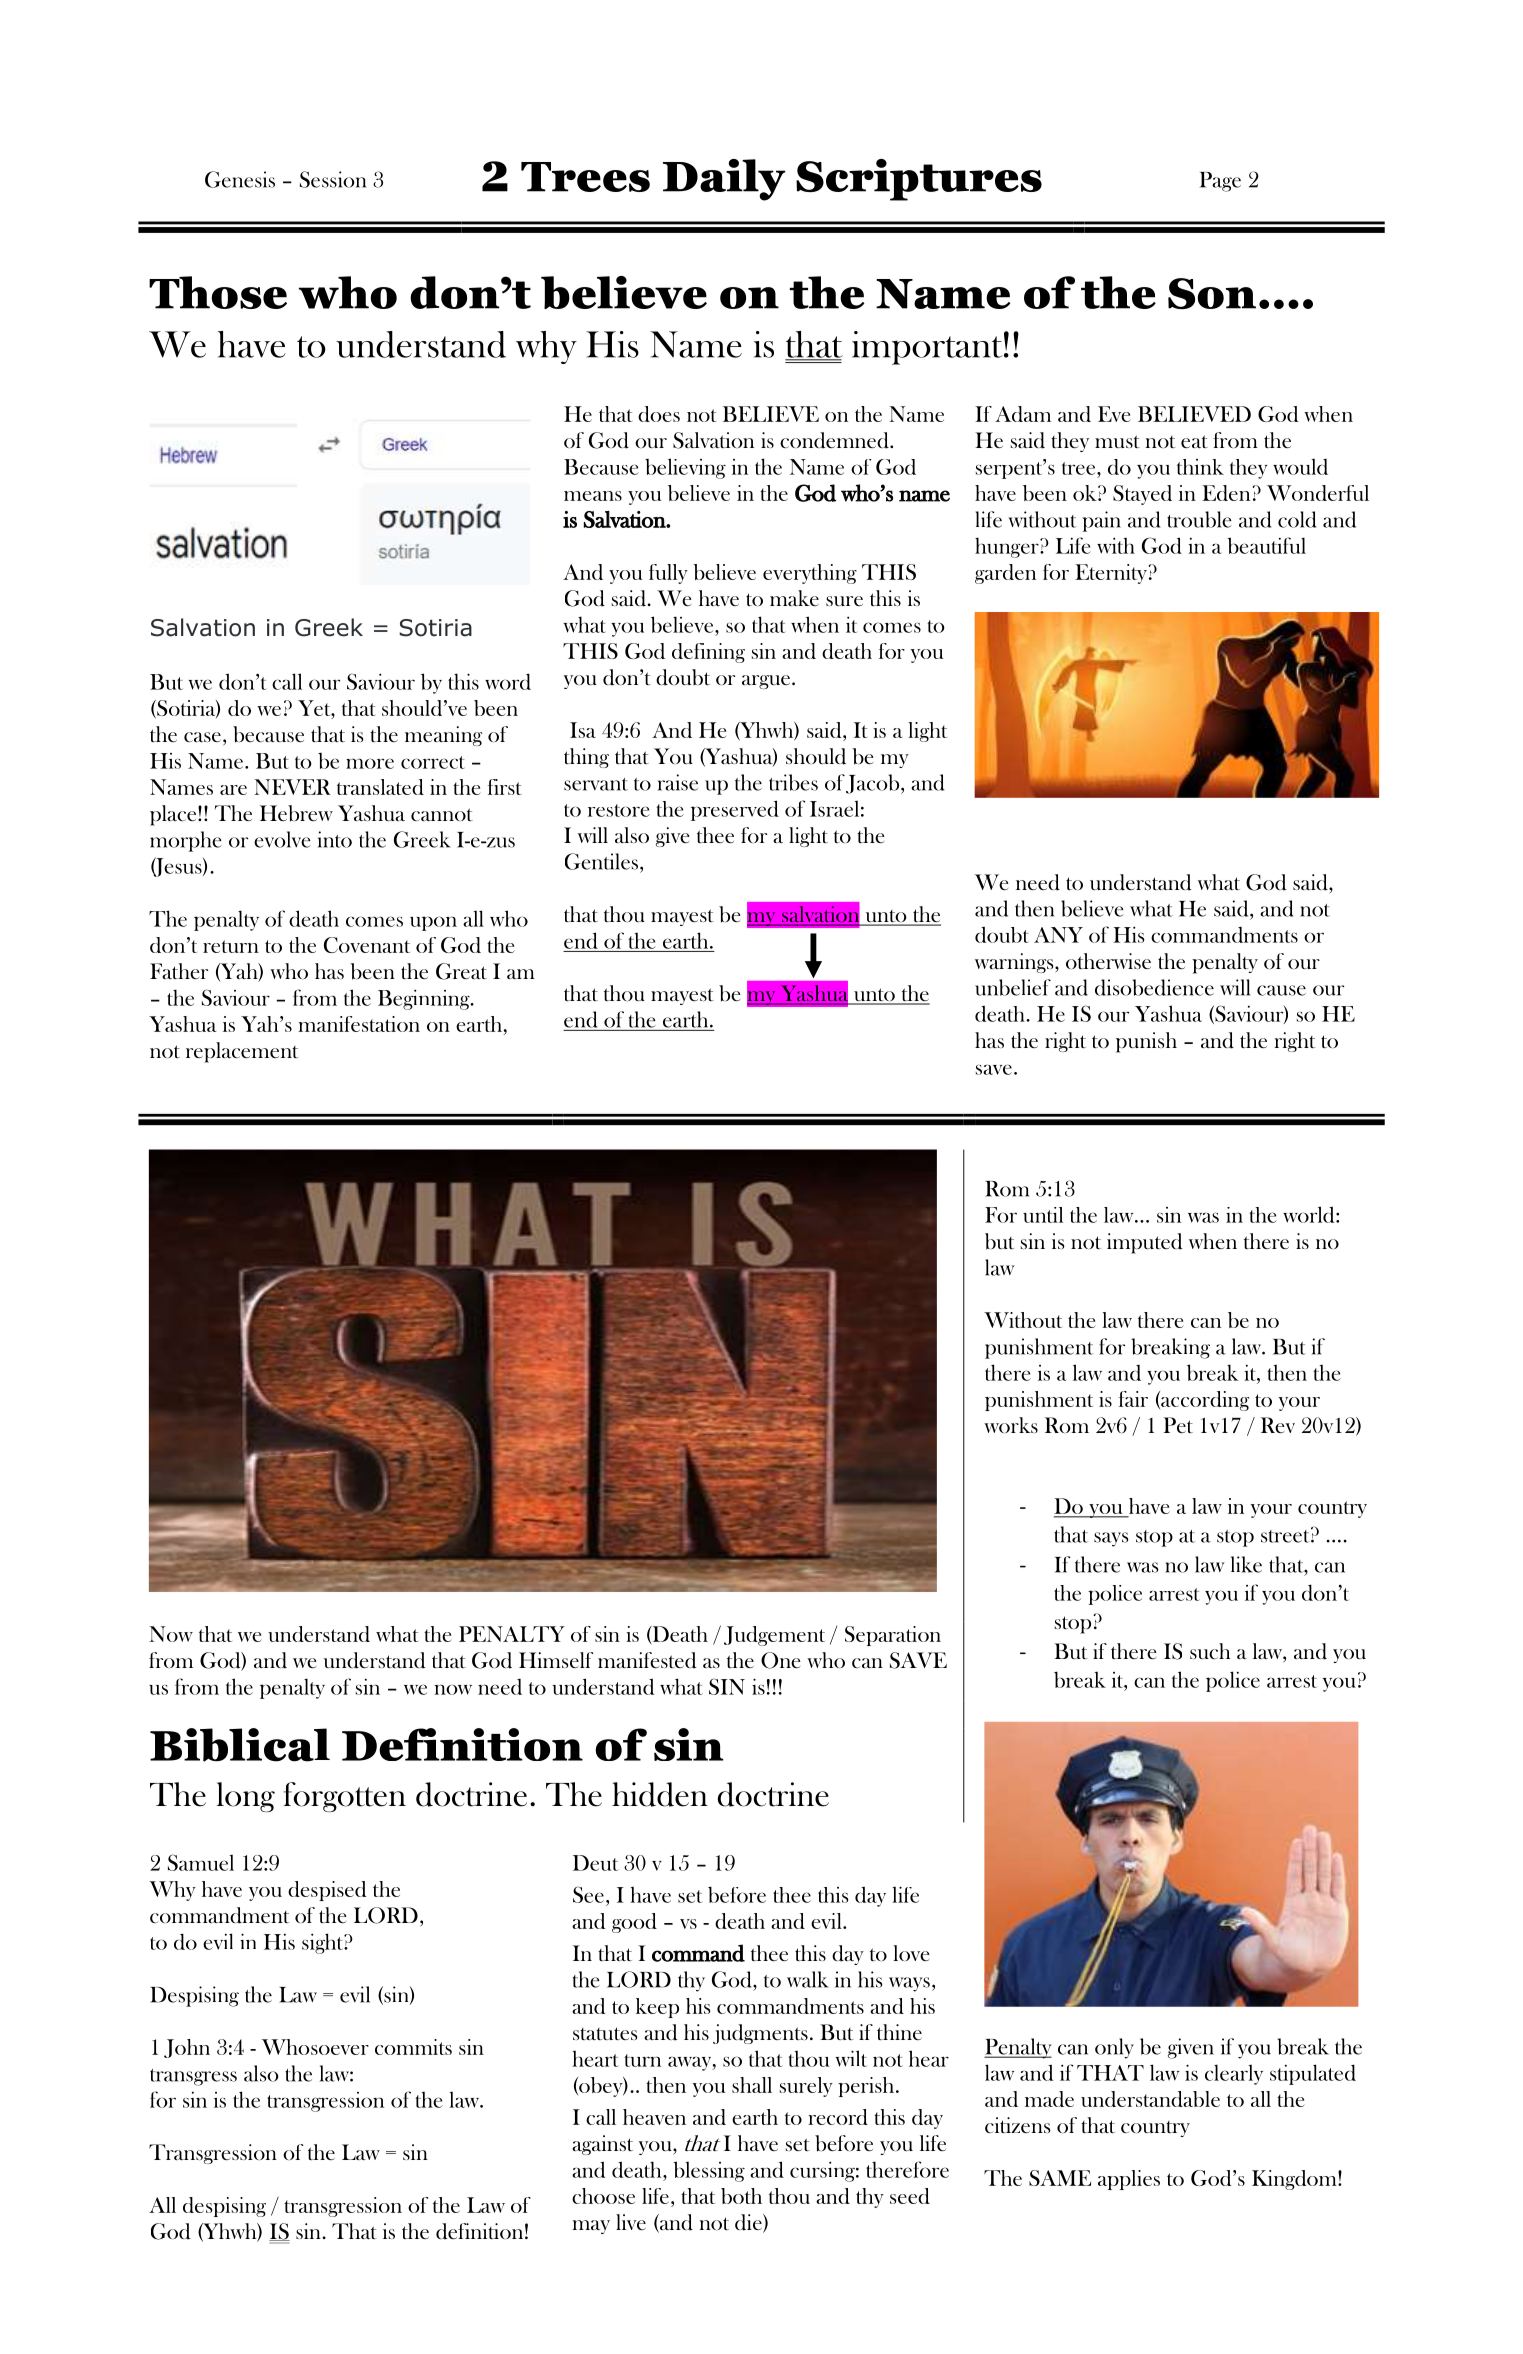  What do you see at coordinates (315, 2047) in the screenshot?
I see `Whosoever` at bounding box center [315, 2047].
